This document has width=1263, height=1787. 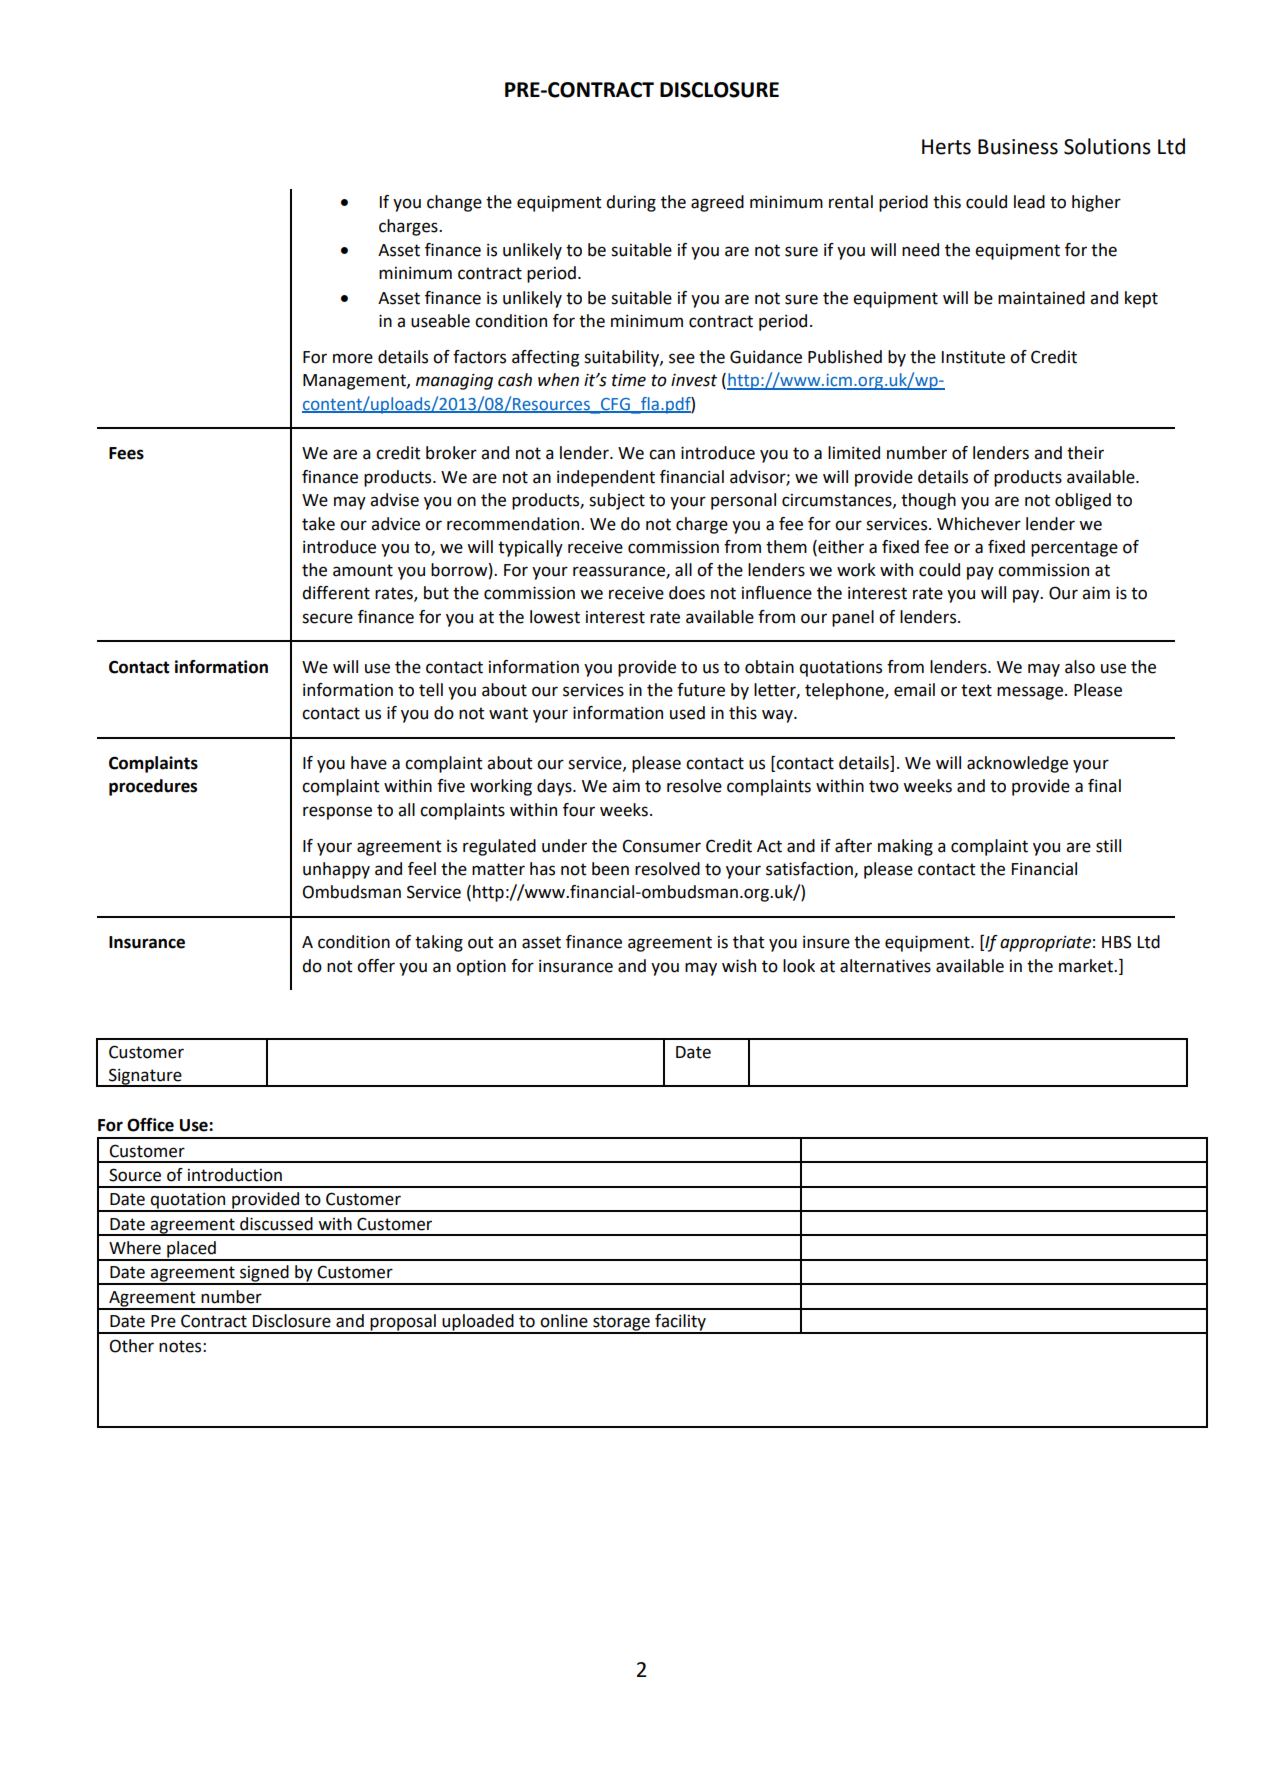 I want to click on Signature, so click(x=145, y=1077).
